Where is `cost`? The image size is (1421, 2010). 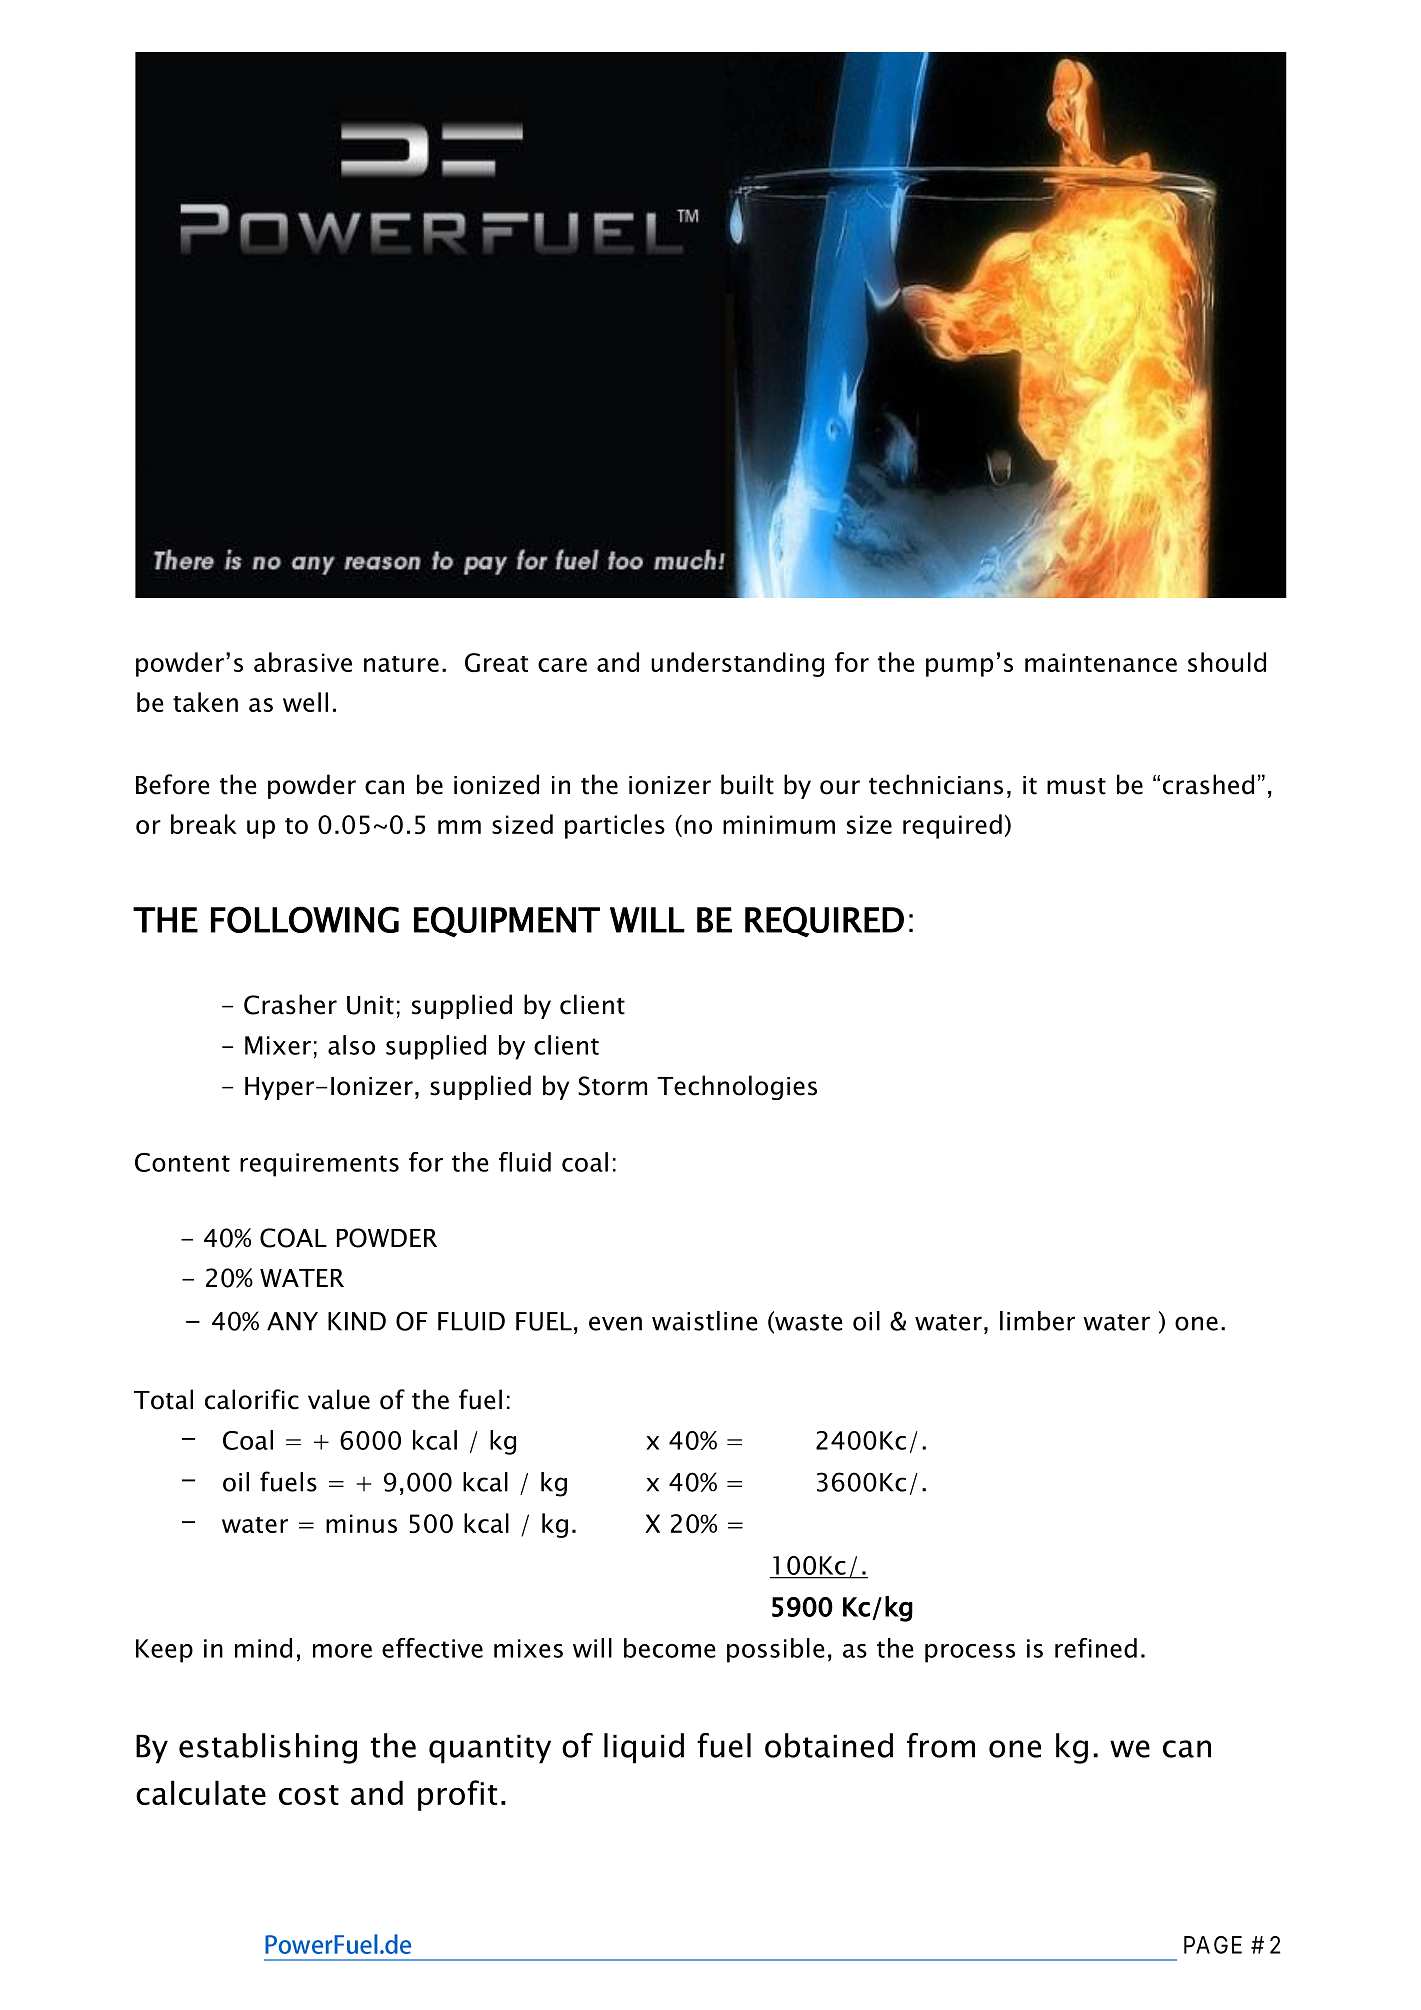 cost is located at coordinates (309, 1795).
